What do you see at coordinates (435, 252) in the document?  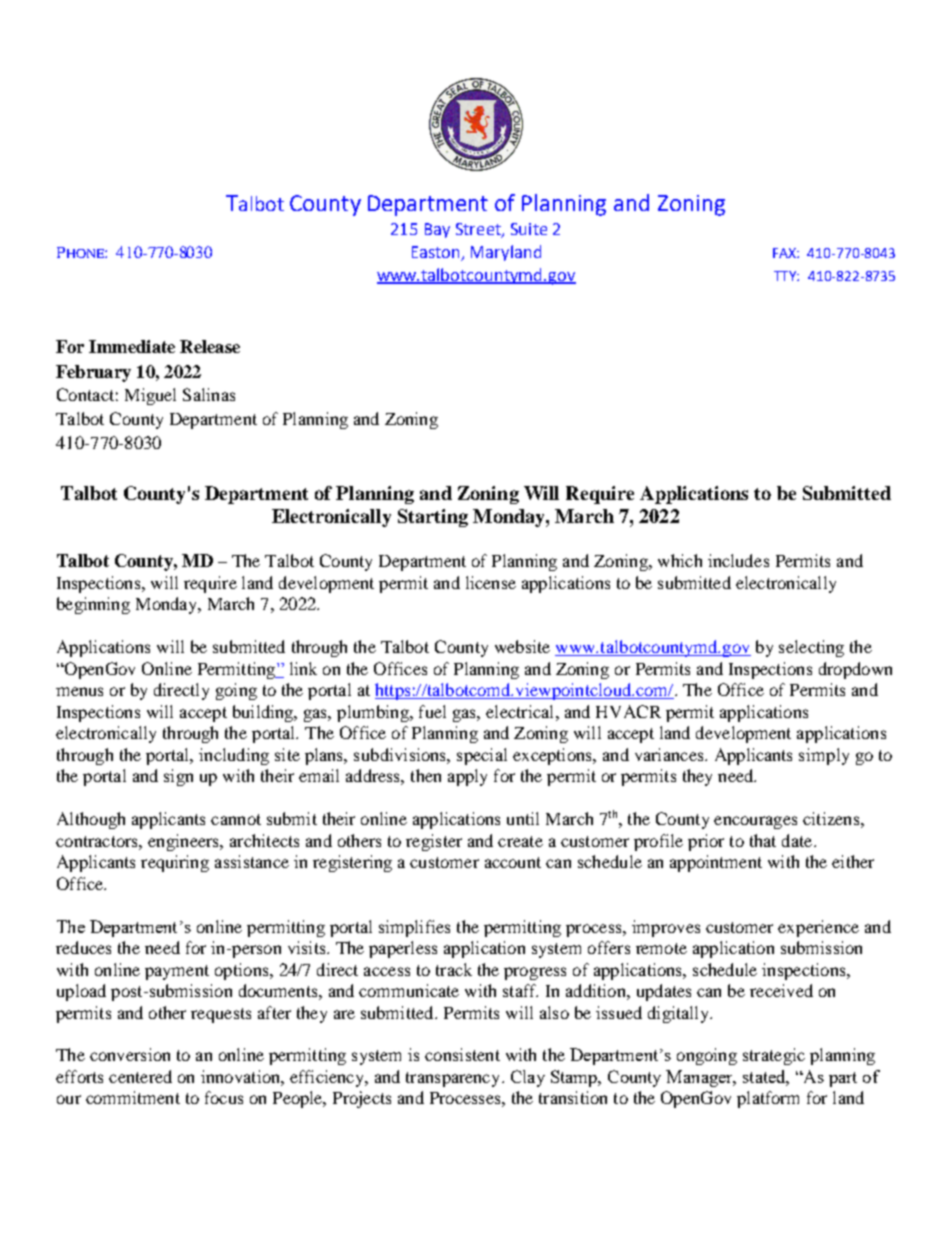 I see `Easton` at bounding box center [435, 252].
